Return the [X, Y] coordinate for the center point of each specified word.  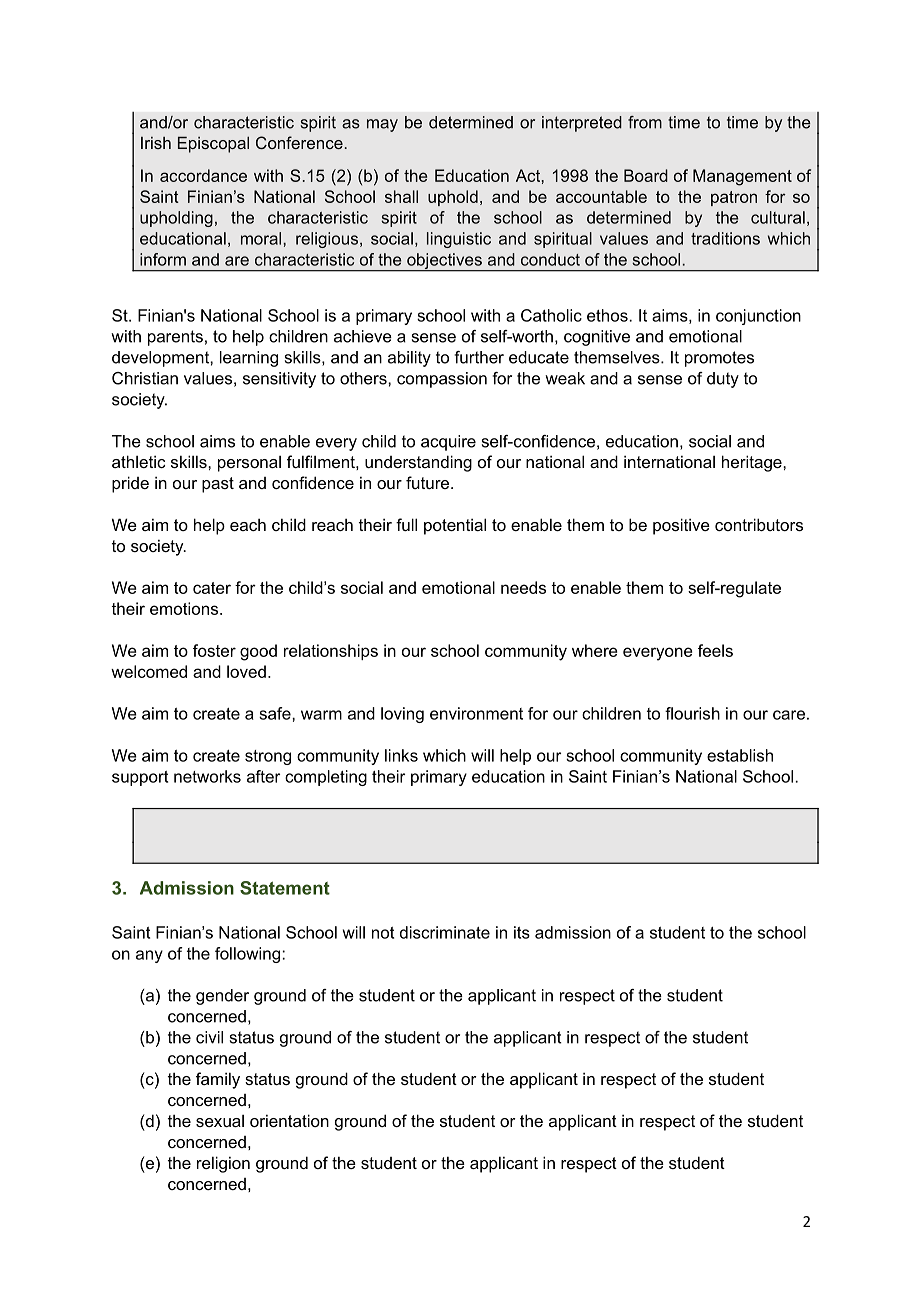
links [401, 755]
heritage [753, 463]
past [218, 485]
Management [742, 177]
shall [401, 196]
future [429, 482]
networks [207, 776]
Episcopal [213, 144]
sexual [220, 1121]
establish [740, 755]
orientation [289, 1120]
